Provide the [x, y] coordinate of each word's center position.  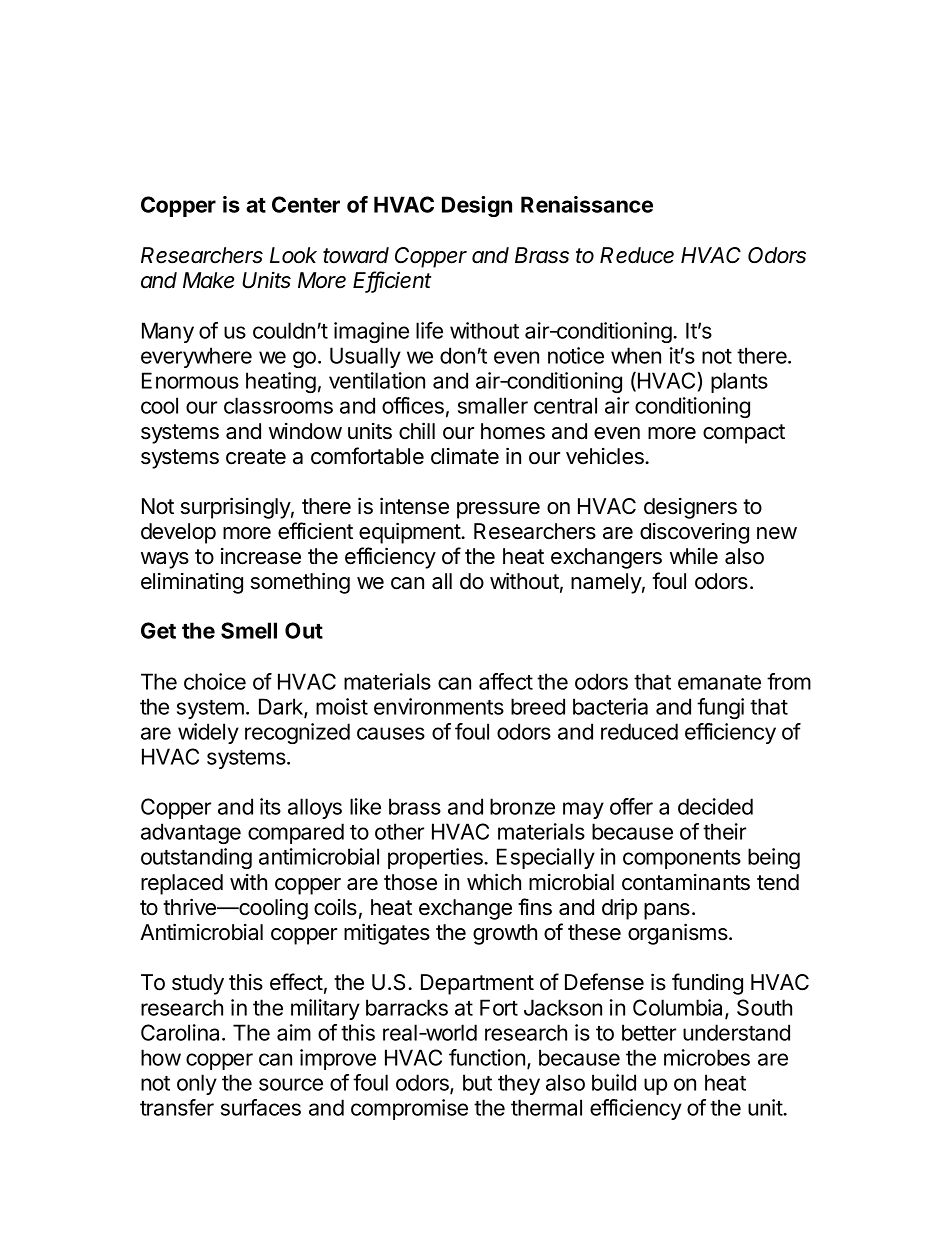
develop [178, 533]
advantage [191, 833]
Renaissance [587, 204]
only [197, 1084]
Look [293, 255]
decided [715, 806]
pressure [498, 510]
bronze [522, 806]
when [636, 355]
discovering [694, 533]
